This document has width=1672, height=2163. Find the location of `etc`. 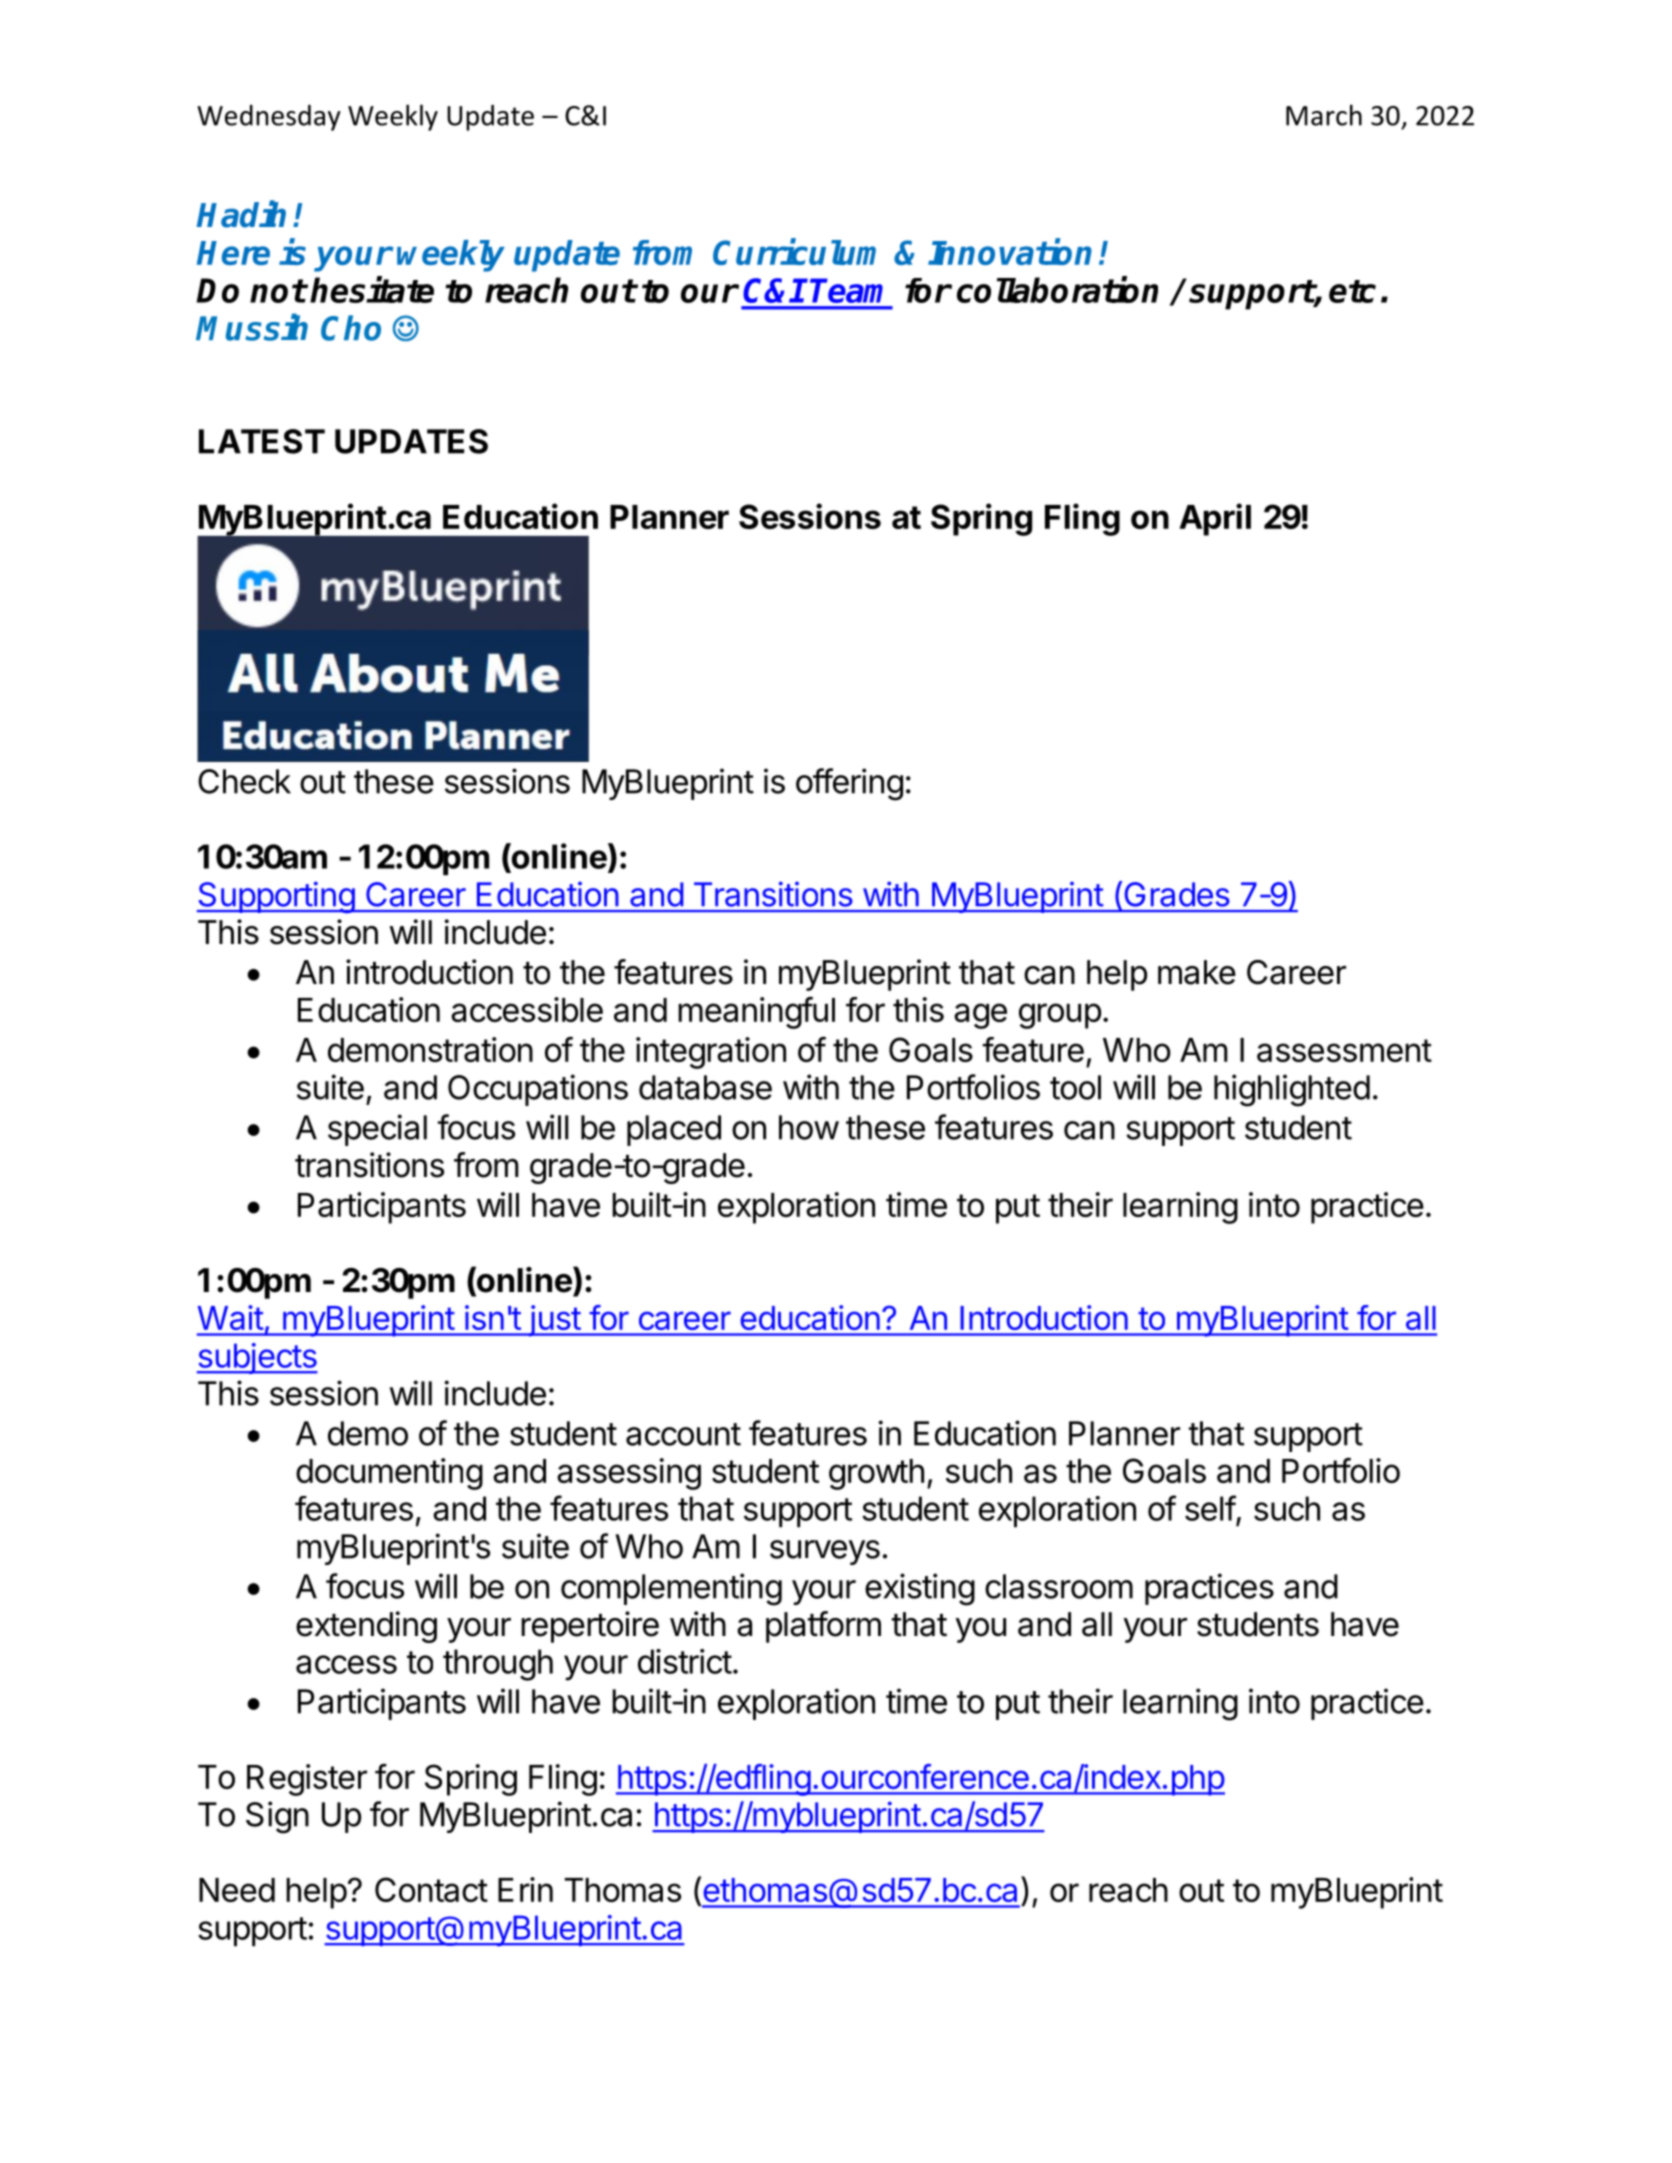

etc is located at coordinates (1352, 291).
